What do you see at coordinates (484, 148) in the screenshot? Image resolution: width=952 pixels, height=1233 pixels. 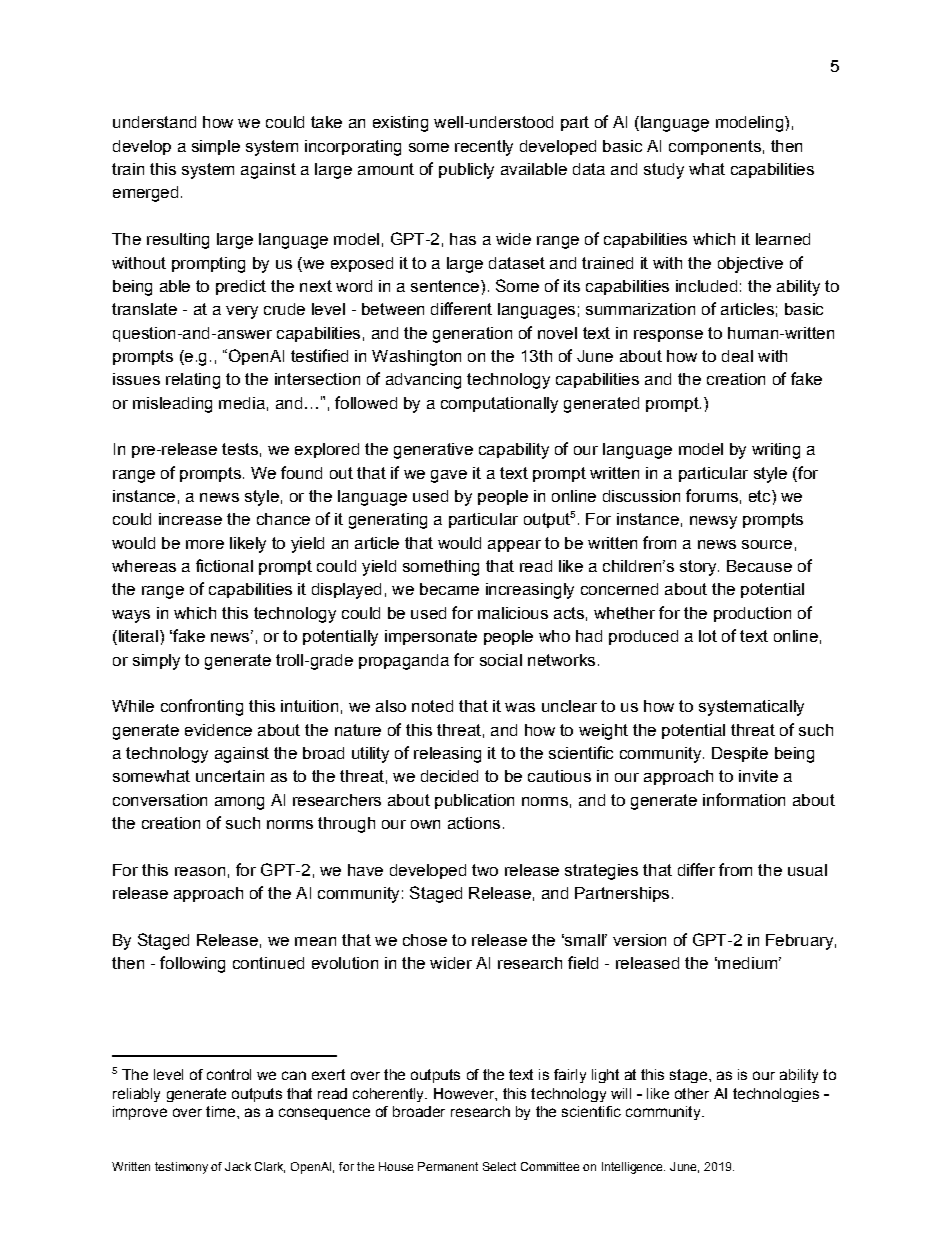 I see `recently` at bounding box center [484, 148].
